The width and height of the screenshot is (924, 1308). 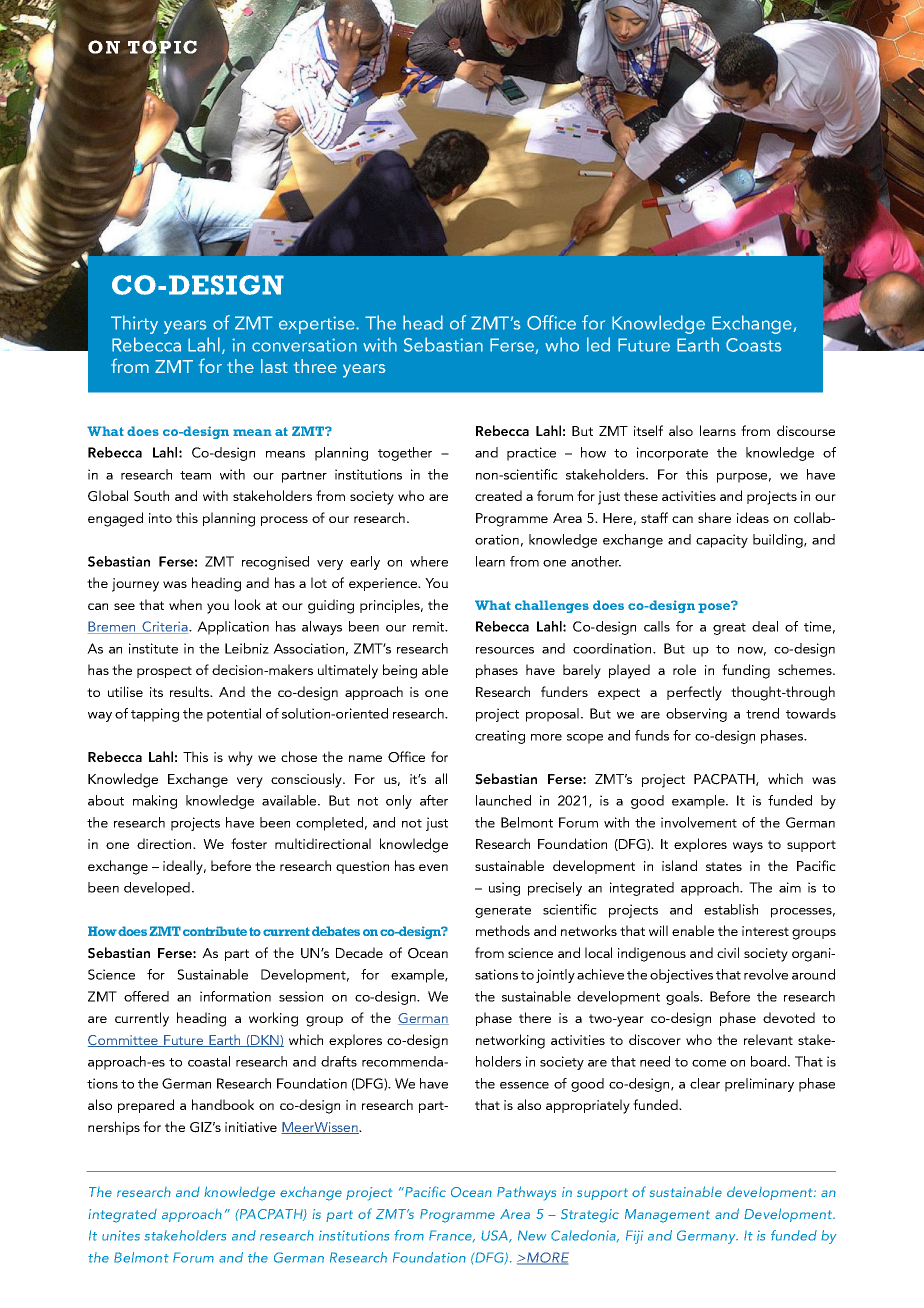 What do you see at coordinates (146, 996) in the screenshot?
I see `offered` at bounding box center [146, 996].
